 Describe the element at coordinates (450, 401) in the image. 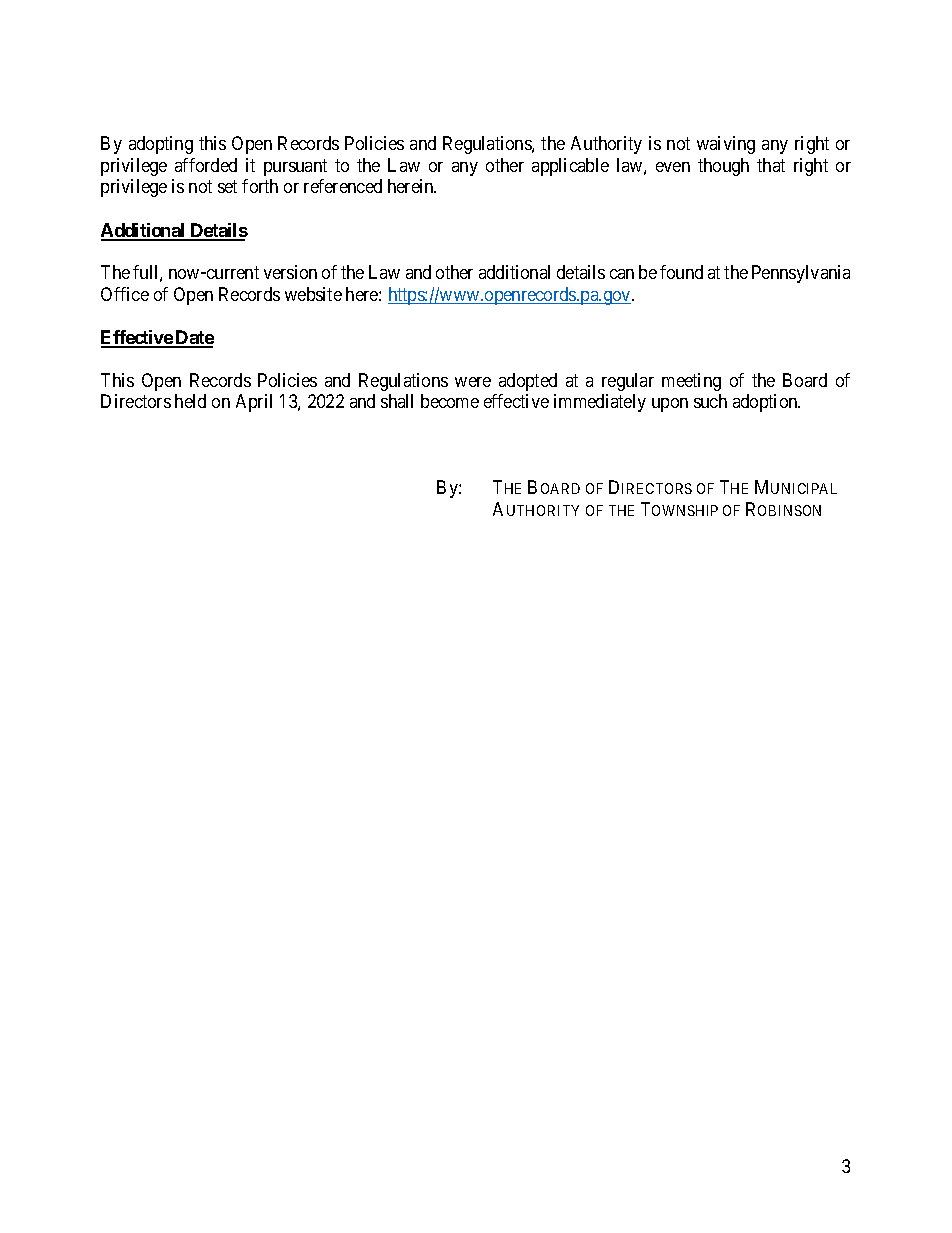

I see `become` at that location.
